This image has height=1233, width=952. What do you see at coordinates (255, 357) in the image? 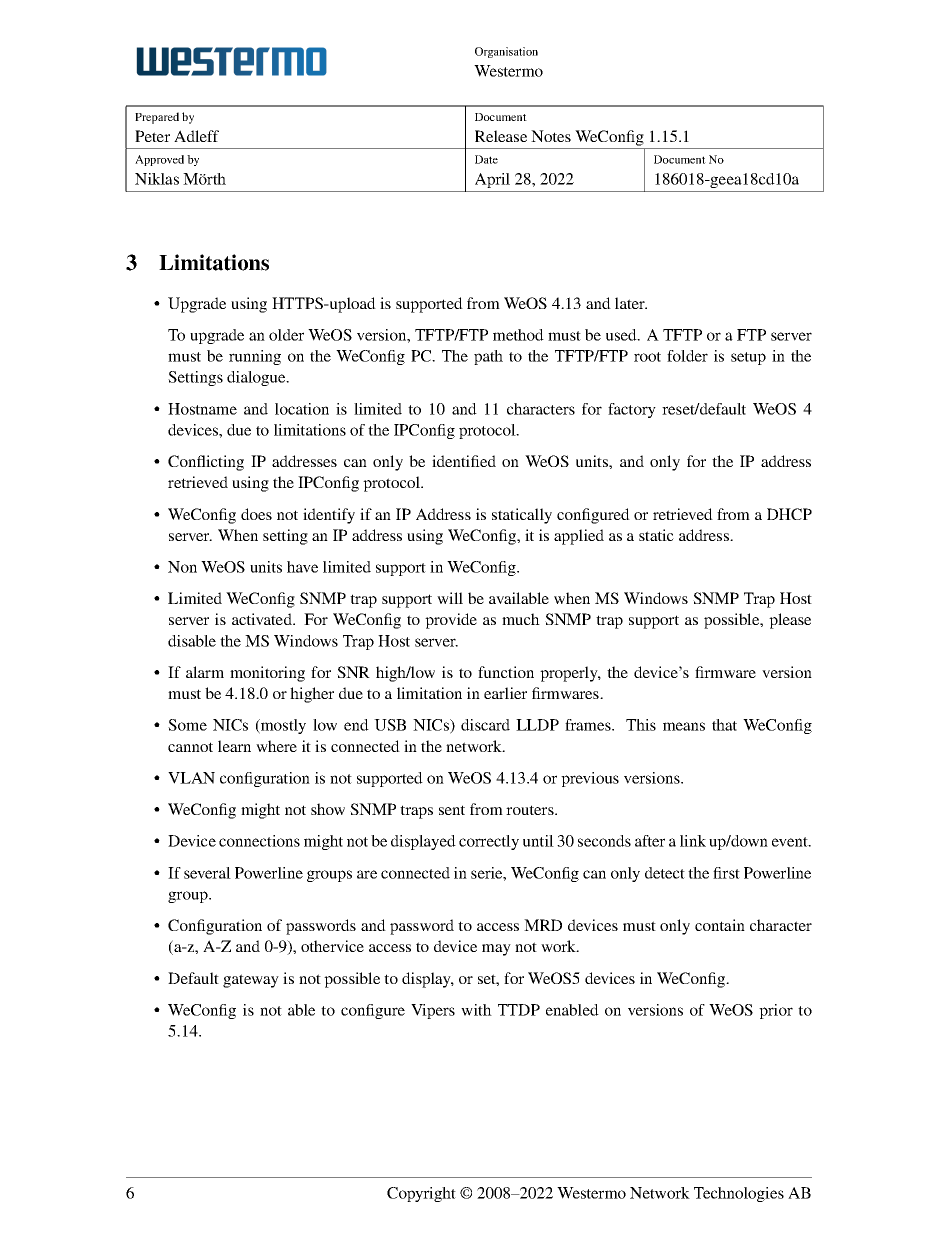
I see `running` at bounding box center [255, 357].
